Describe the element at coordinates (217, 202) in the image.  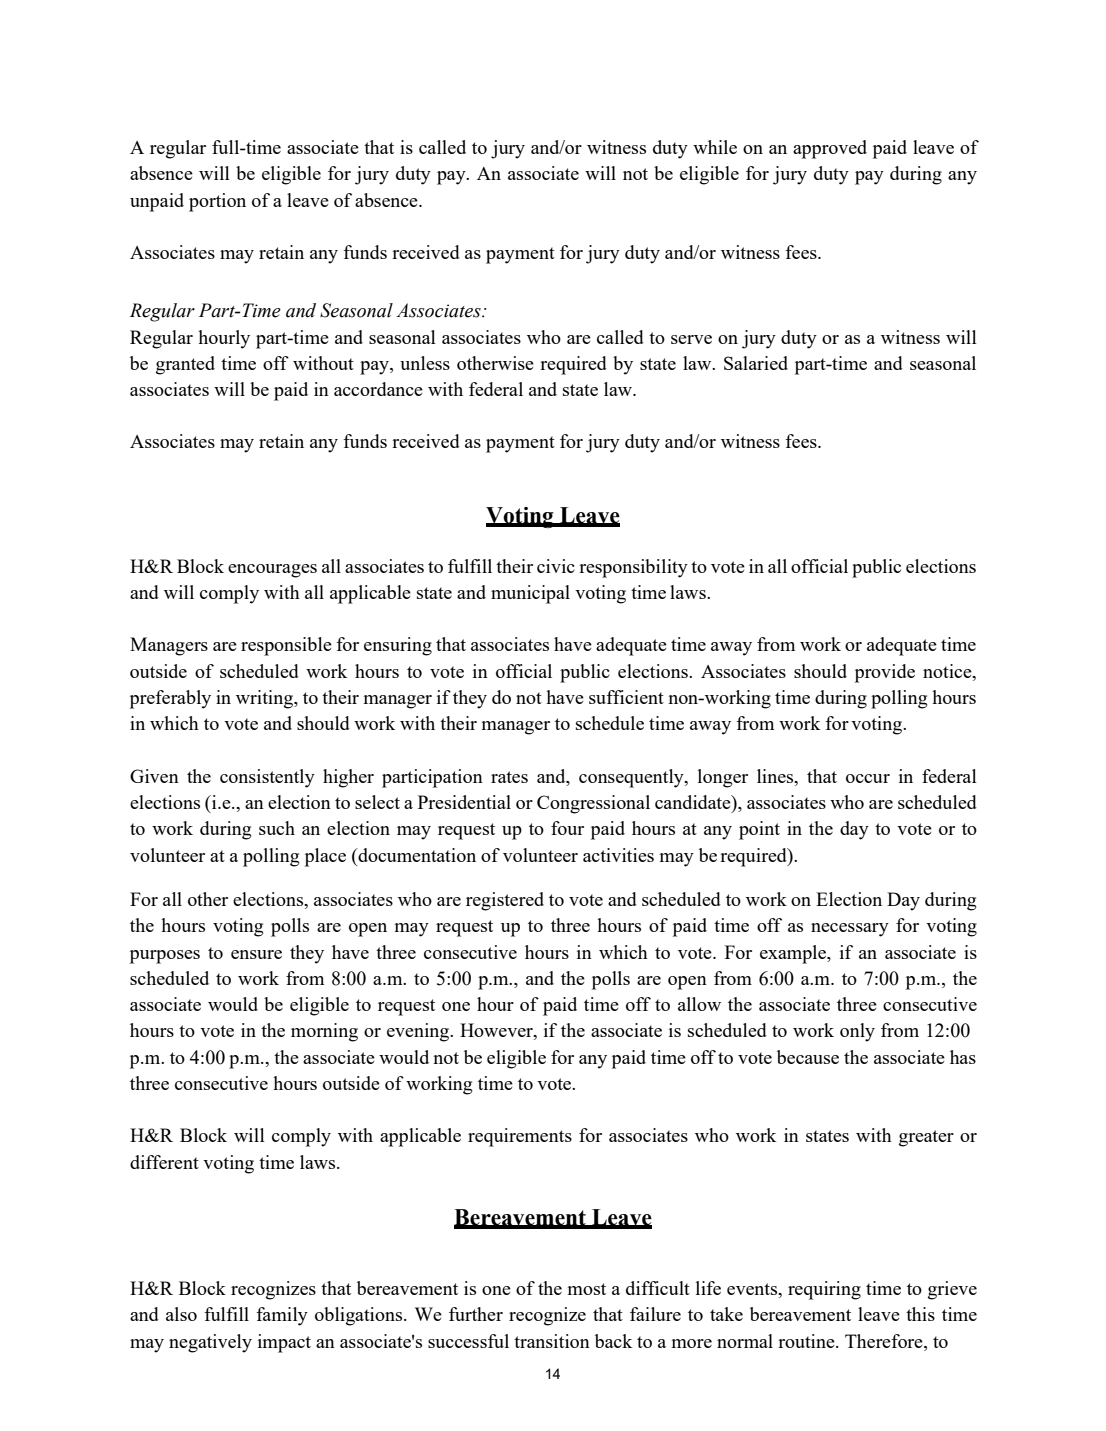
I see `portion` at that location.
